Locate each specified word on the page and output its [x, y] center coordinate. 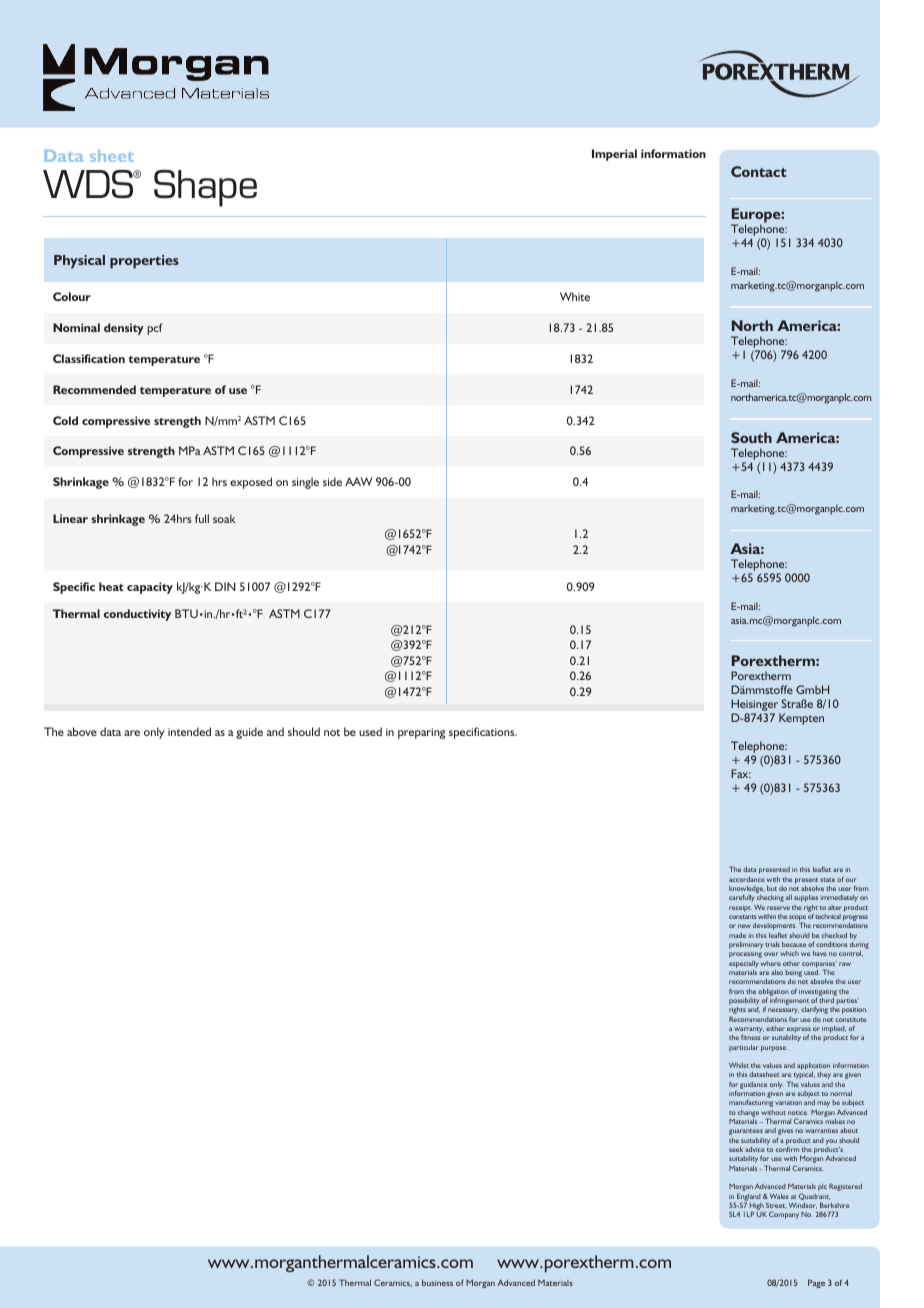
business [437, 1282]
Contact [759, 171]
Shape [205, 188]
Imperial [614, 155]
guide [249, 733]
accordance [747, 879]
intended [189, 731]
